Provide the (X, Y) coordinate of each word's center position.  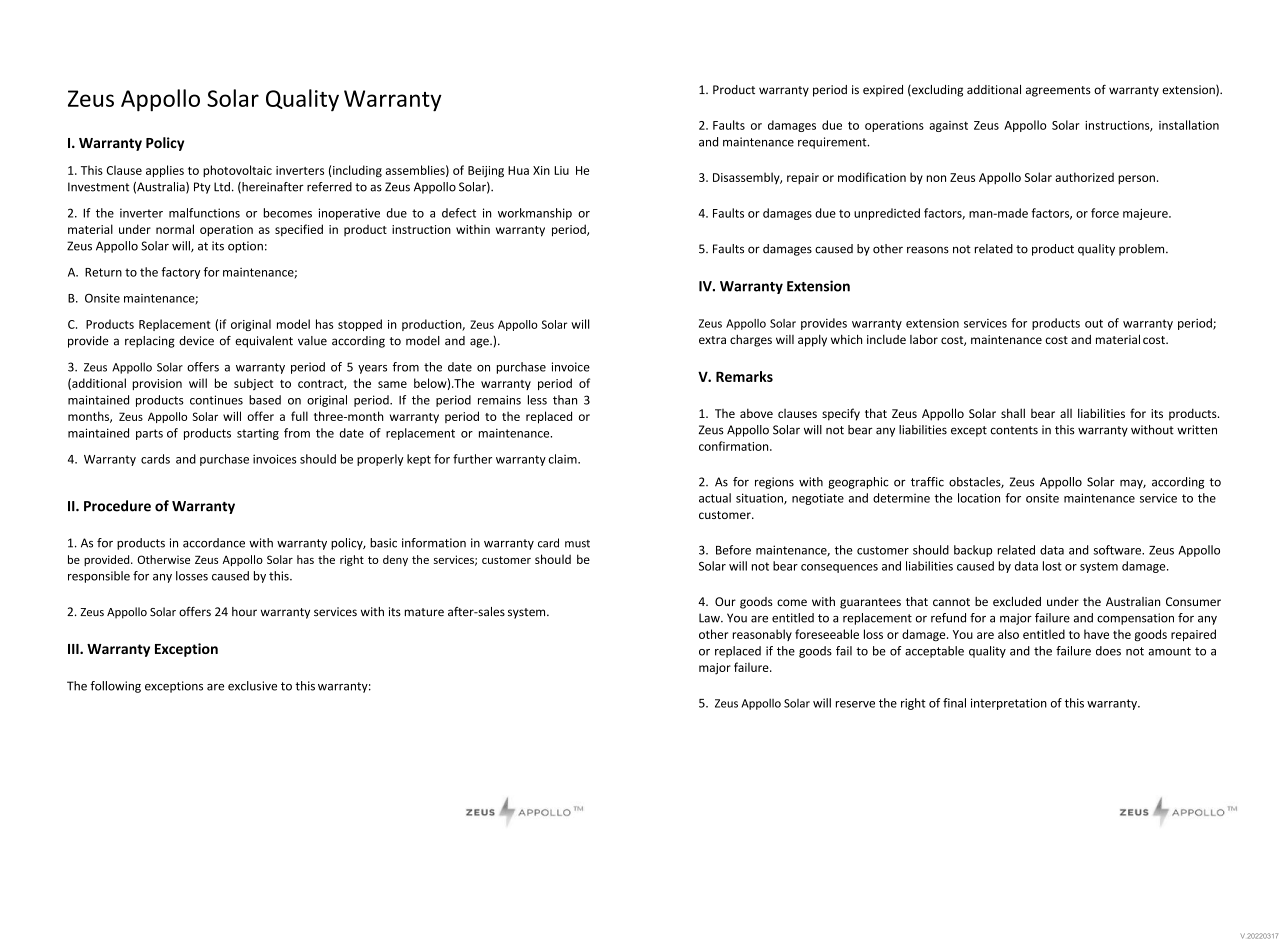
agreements (1058, 91)
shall (1013, 413)
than (565, 400)
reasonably (762, 635)
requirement (833, 143)
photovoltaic (237, 171)
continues (216, 400)
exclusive (252, 686)
